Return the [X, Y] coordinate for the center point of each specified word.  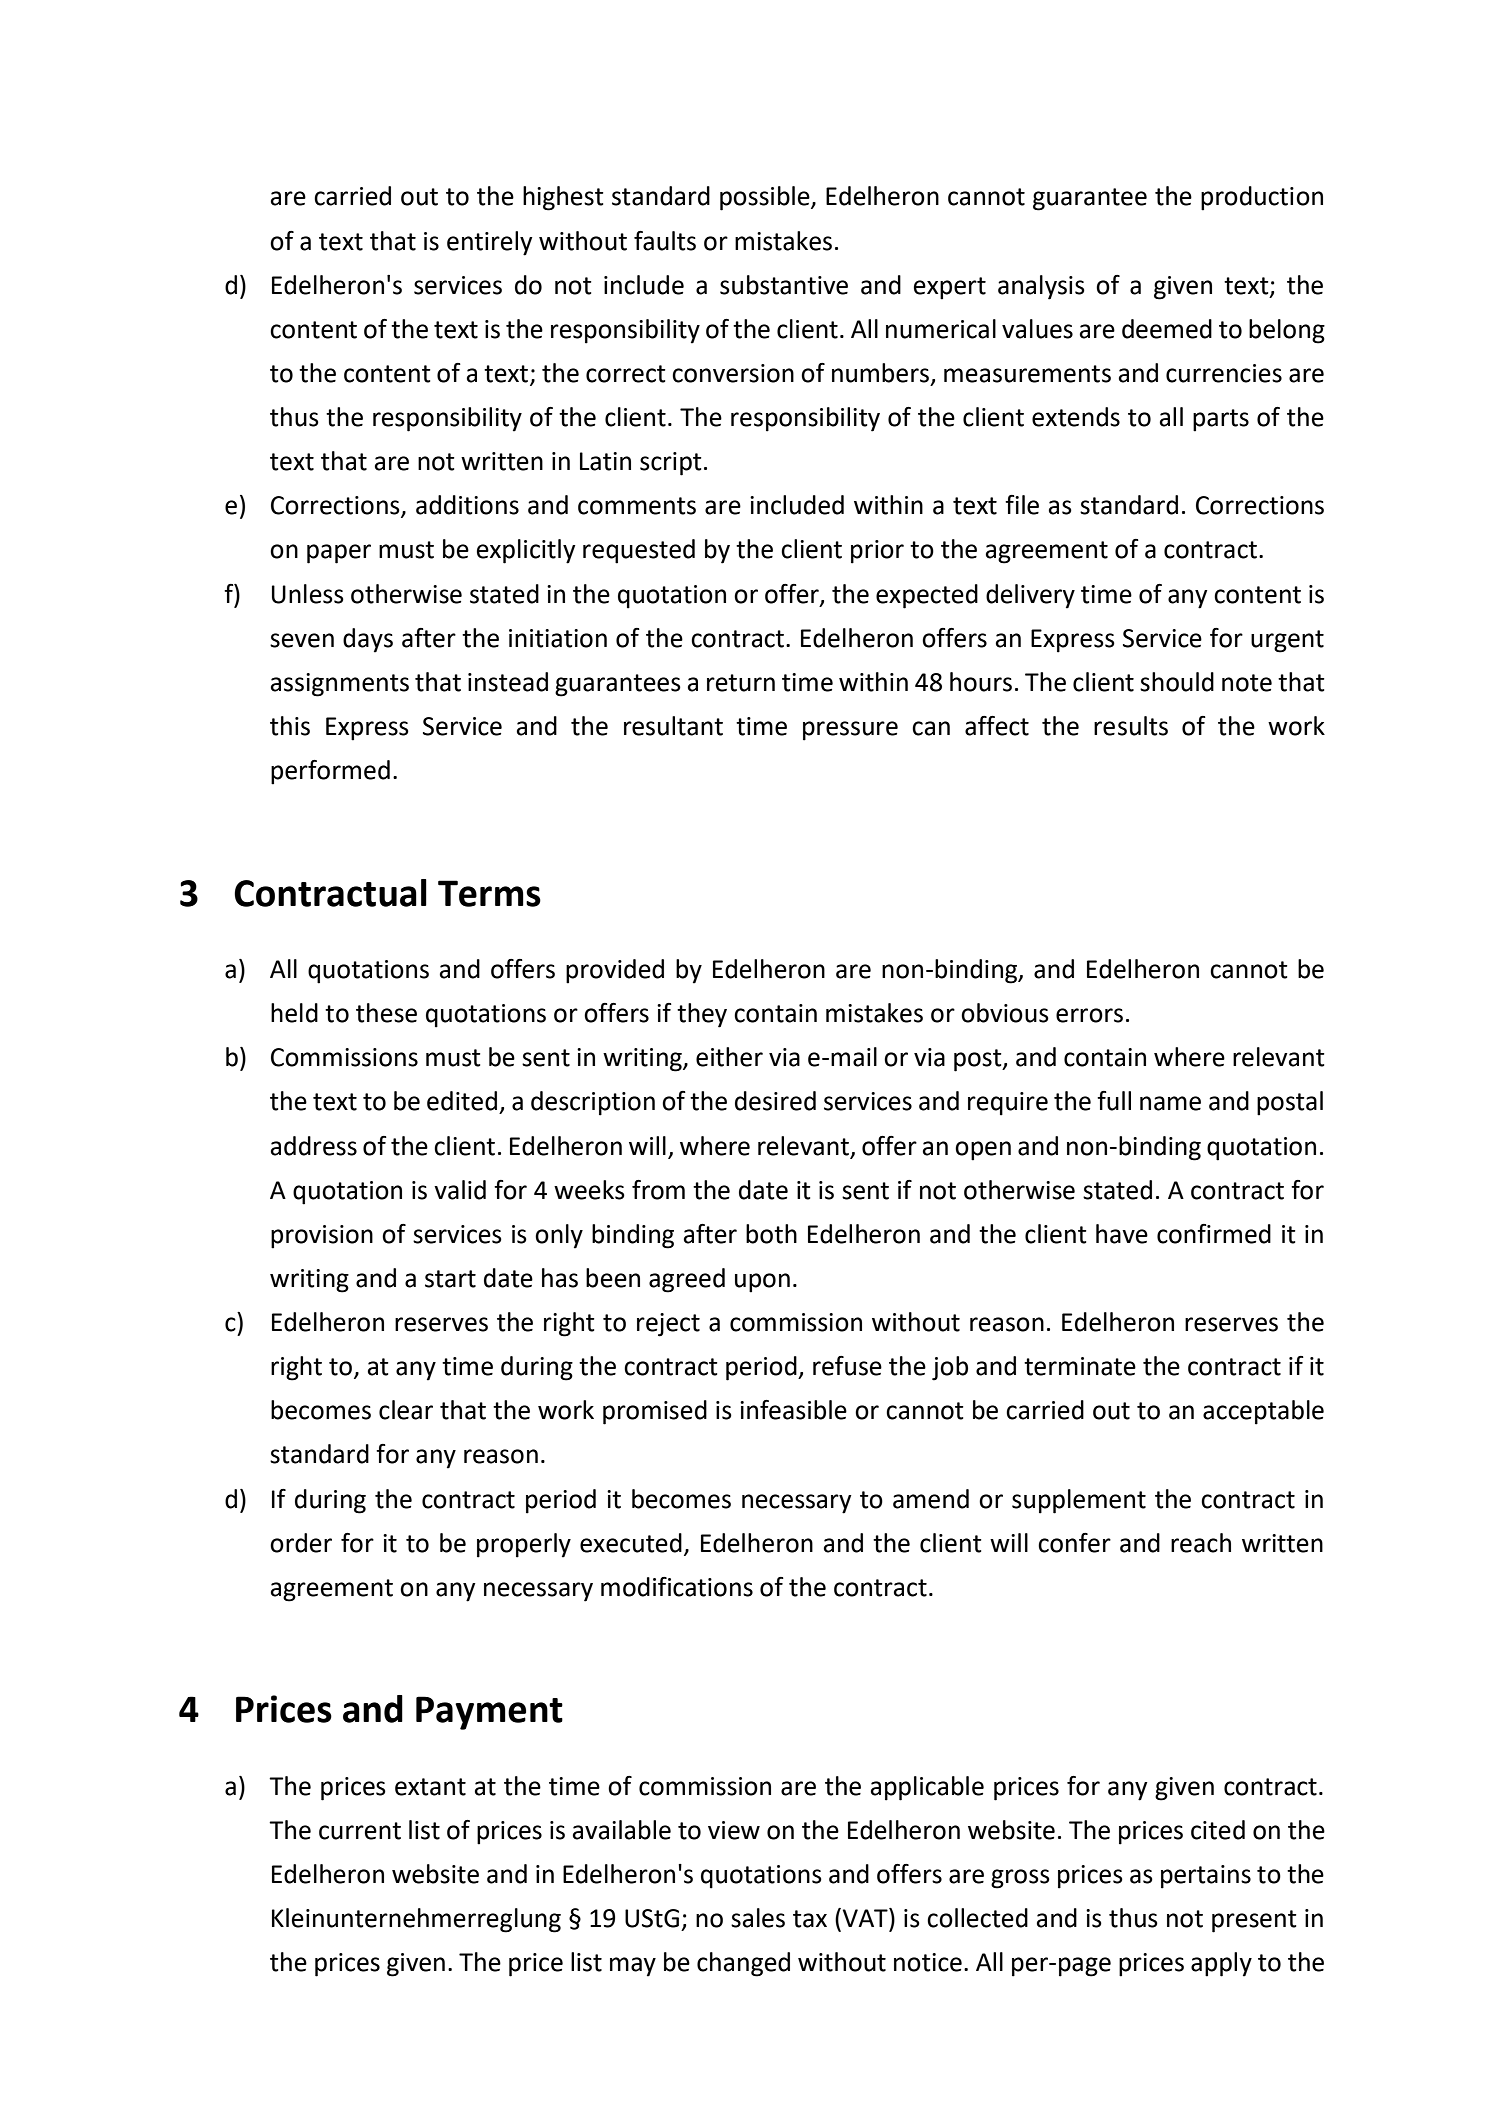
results [1131, 726]
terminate [1080, 1366]
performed [330, 772]
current [360, 1831]
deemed [1167, 329]
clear [406, 1410]
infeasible [793, 1410]
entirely [490, 243]
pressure [850, 731]
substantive [784, 285]
